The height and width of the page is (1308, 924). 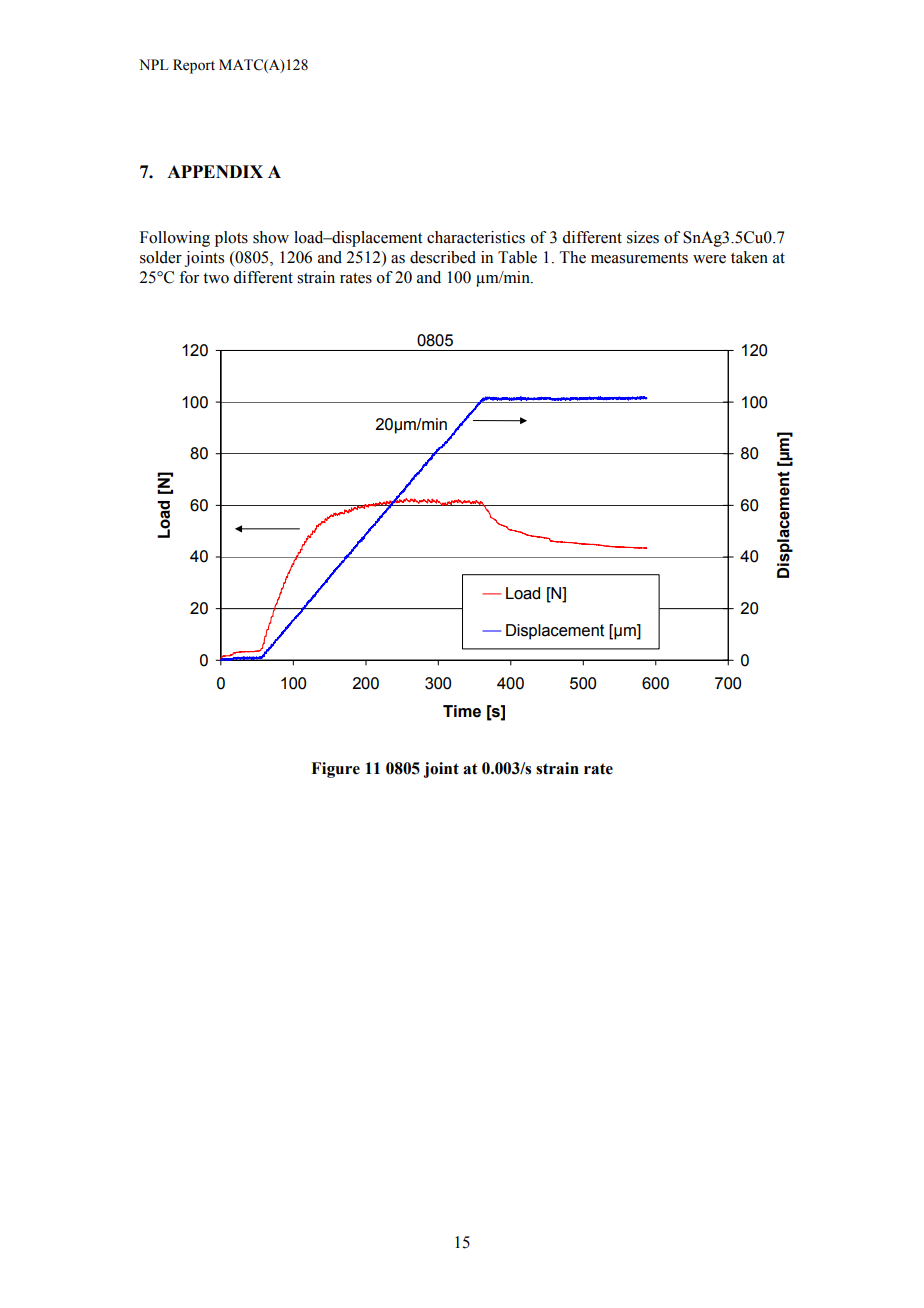 I want to click on were, so click(x=709, y=259).
